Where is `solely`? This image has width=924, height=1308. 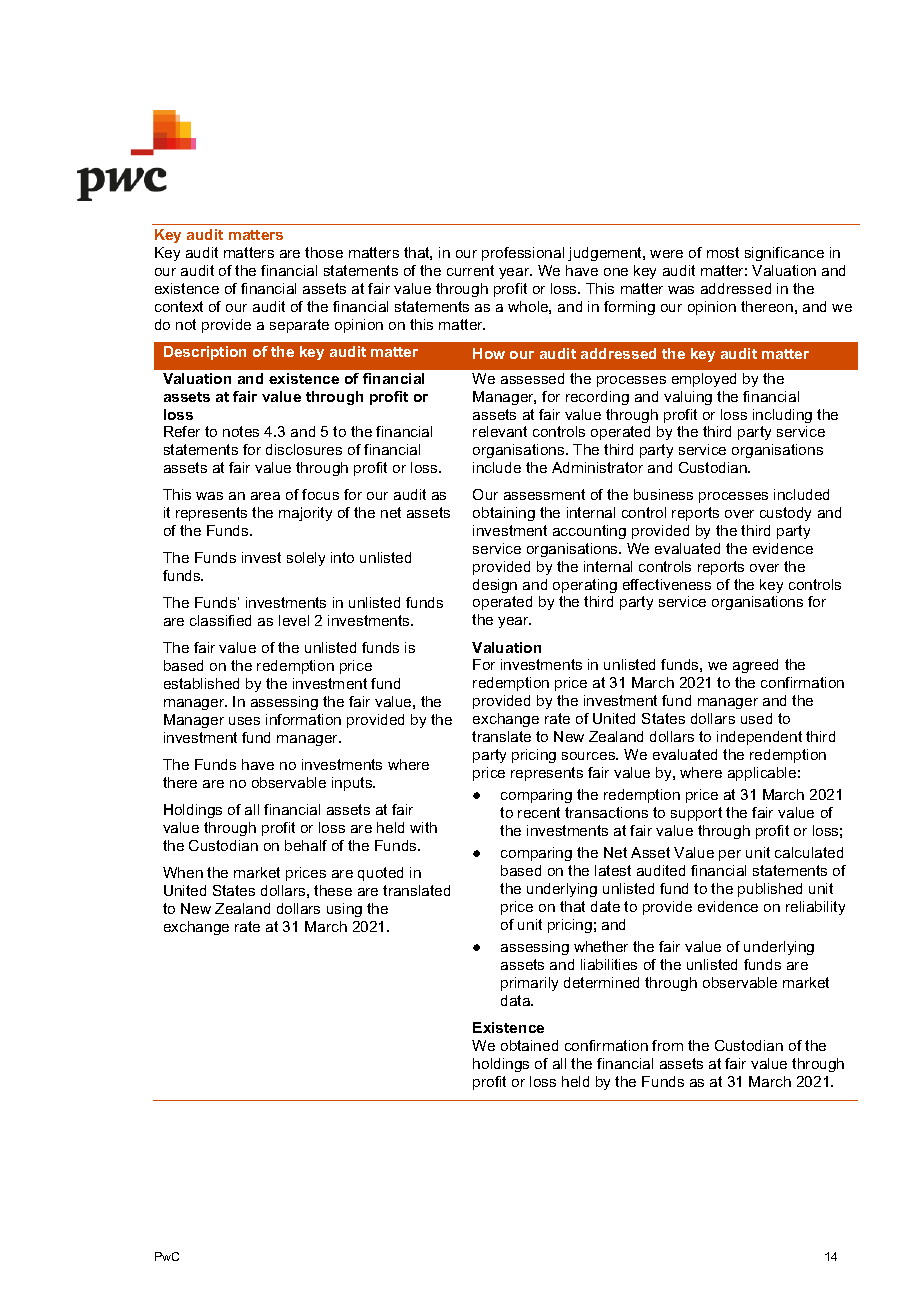 solely is located at coordinates (306, 559).
